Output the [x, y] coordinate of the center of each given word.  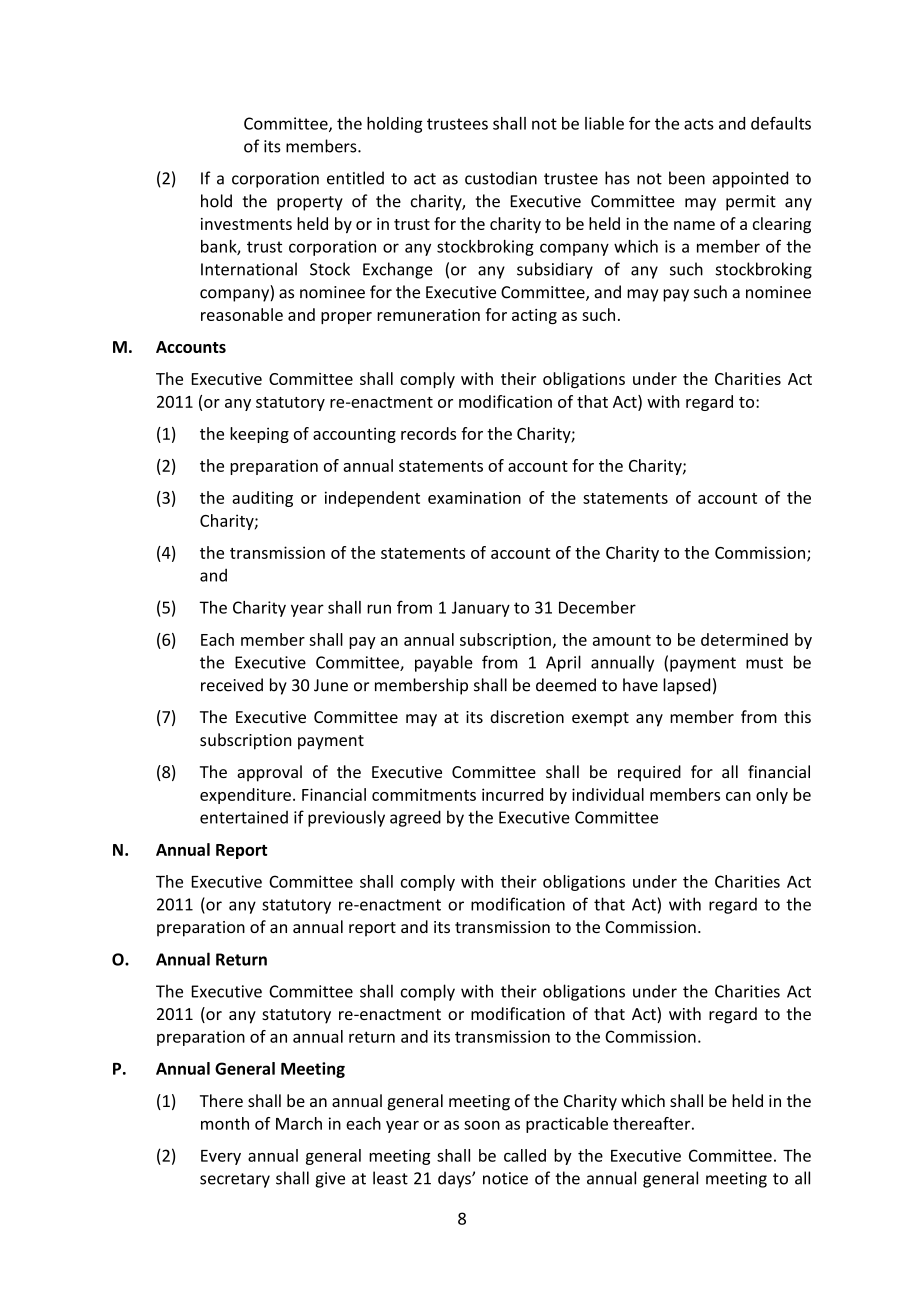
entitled [355, 178]
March [299, 1123]
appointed [750, 179]
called [525, 1155]
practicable [567, 1125]
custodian [501, 178]
